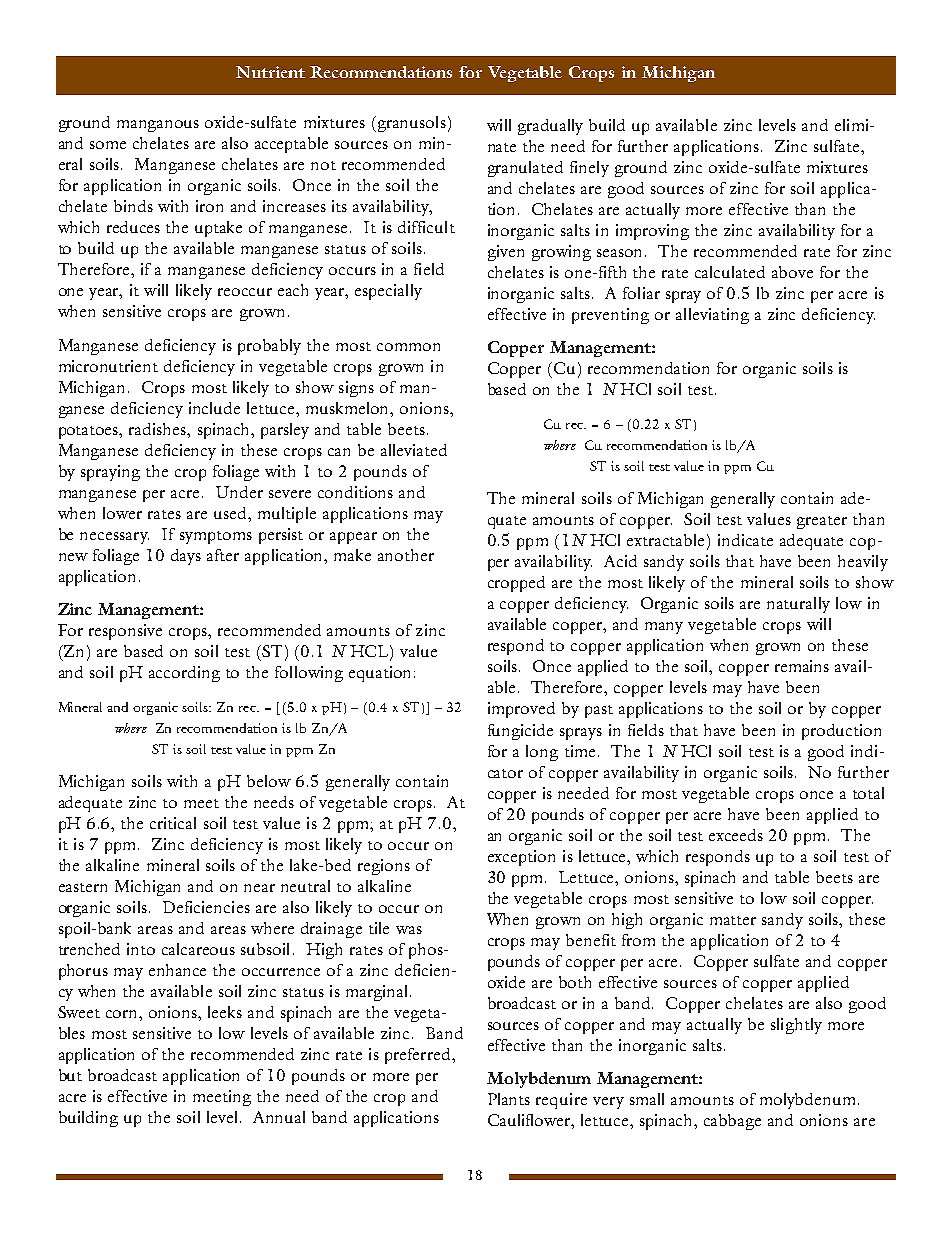  I want to click on granulated, so click(525, 169).
